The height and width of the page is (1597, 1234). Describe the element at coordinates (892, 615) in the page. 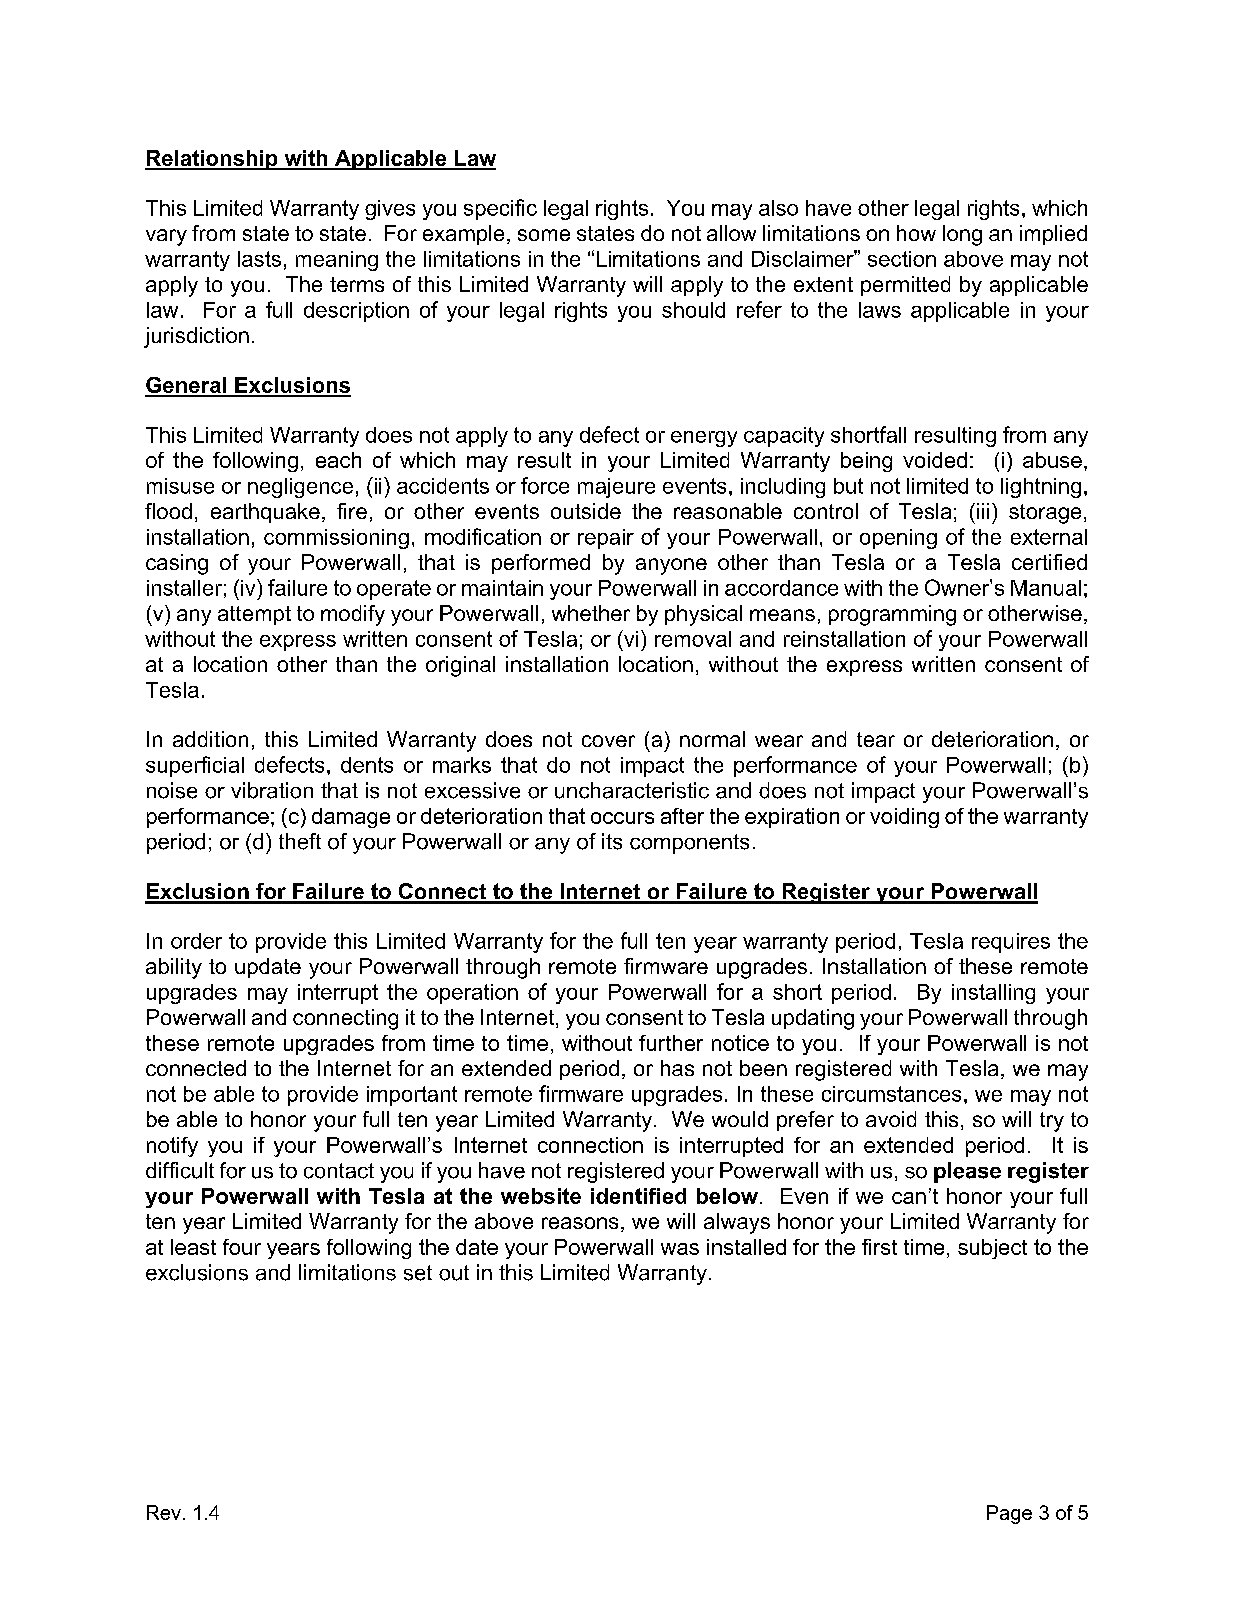

I see `programming` at that location.
